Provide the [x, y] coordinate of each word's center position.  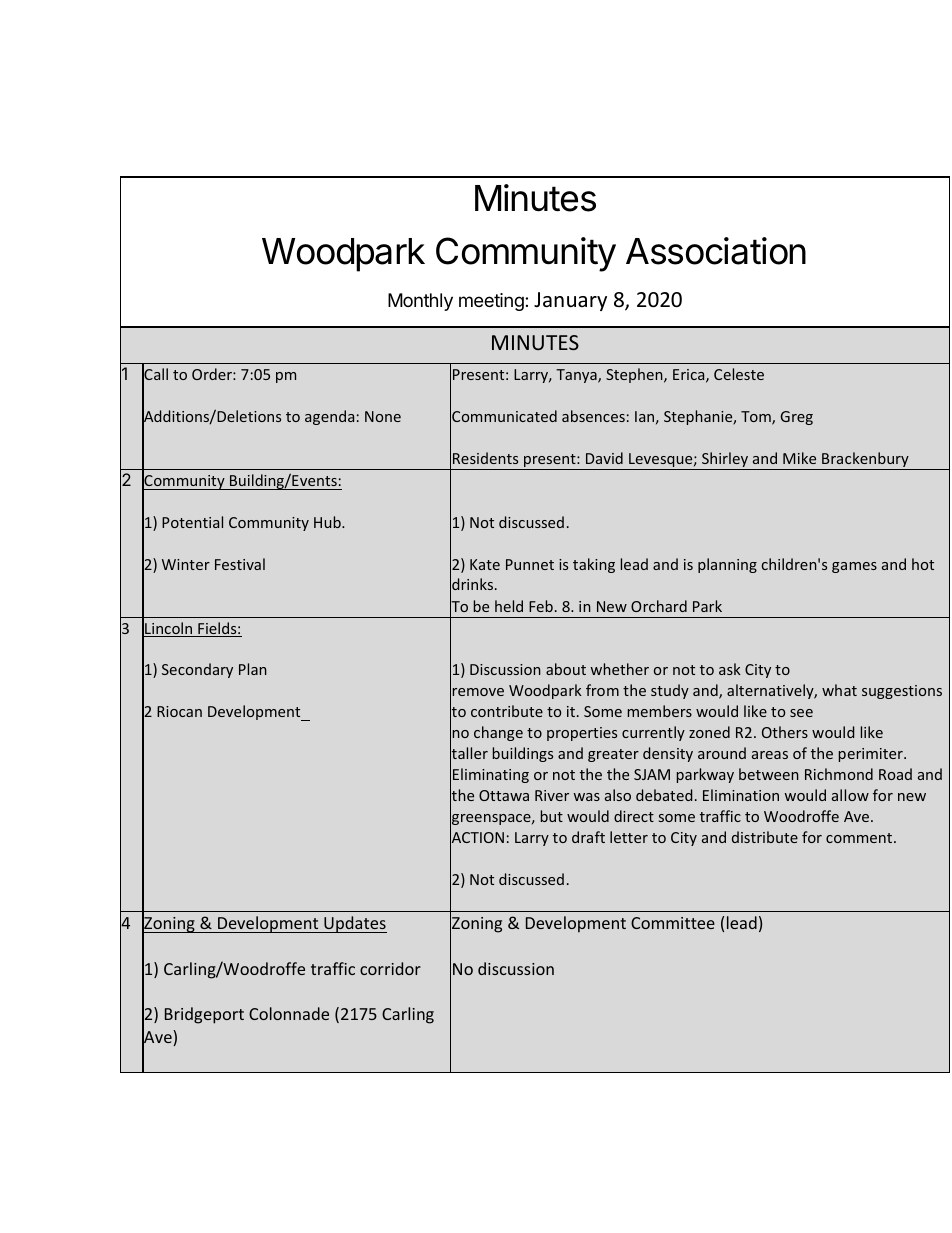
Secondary [197, 670]
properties [582, 734]
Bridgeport [204, 1015]
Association [716, 251]
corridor [390, 968]
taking [594, 565]
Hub [328, 522]
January [570, 301]
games [854, 567]
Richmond [839, 774]
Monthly [420, 302]
